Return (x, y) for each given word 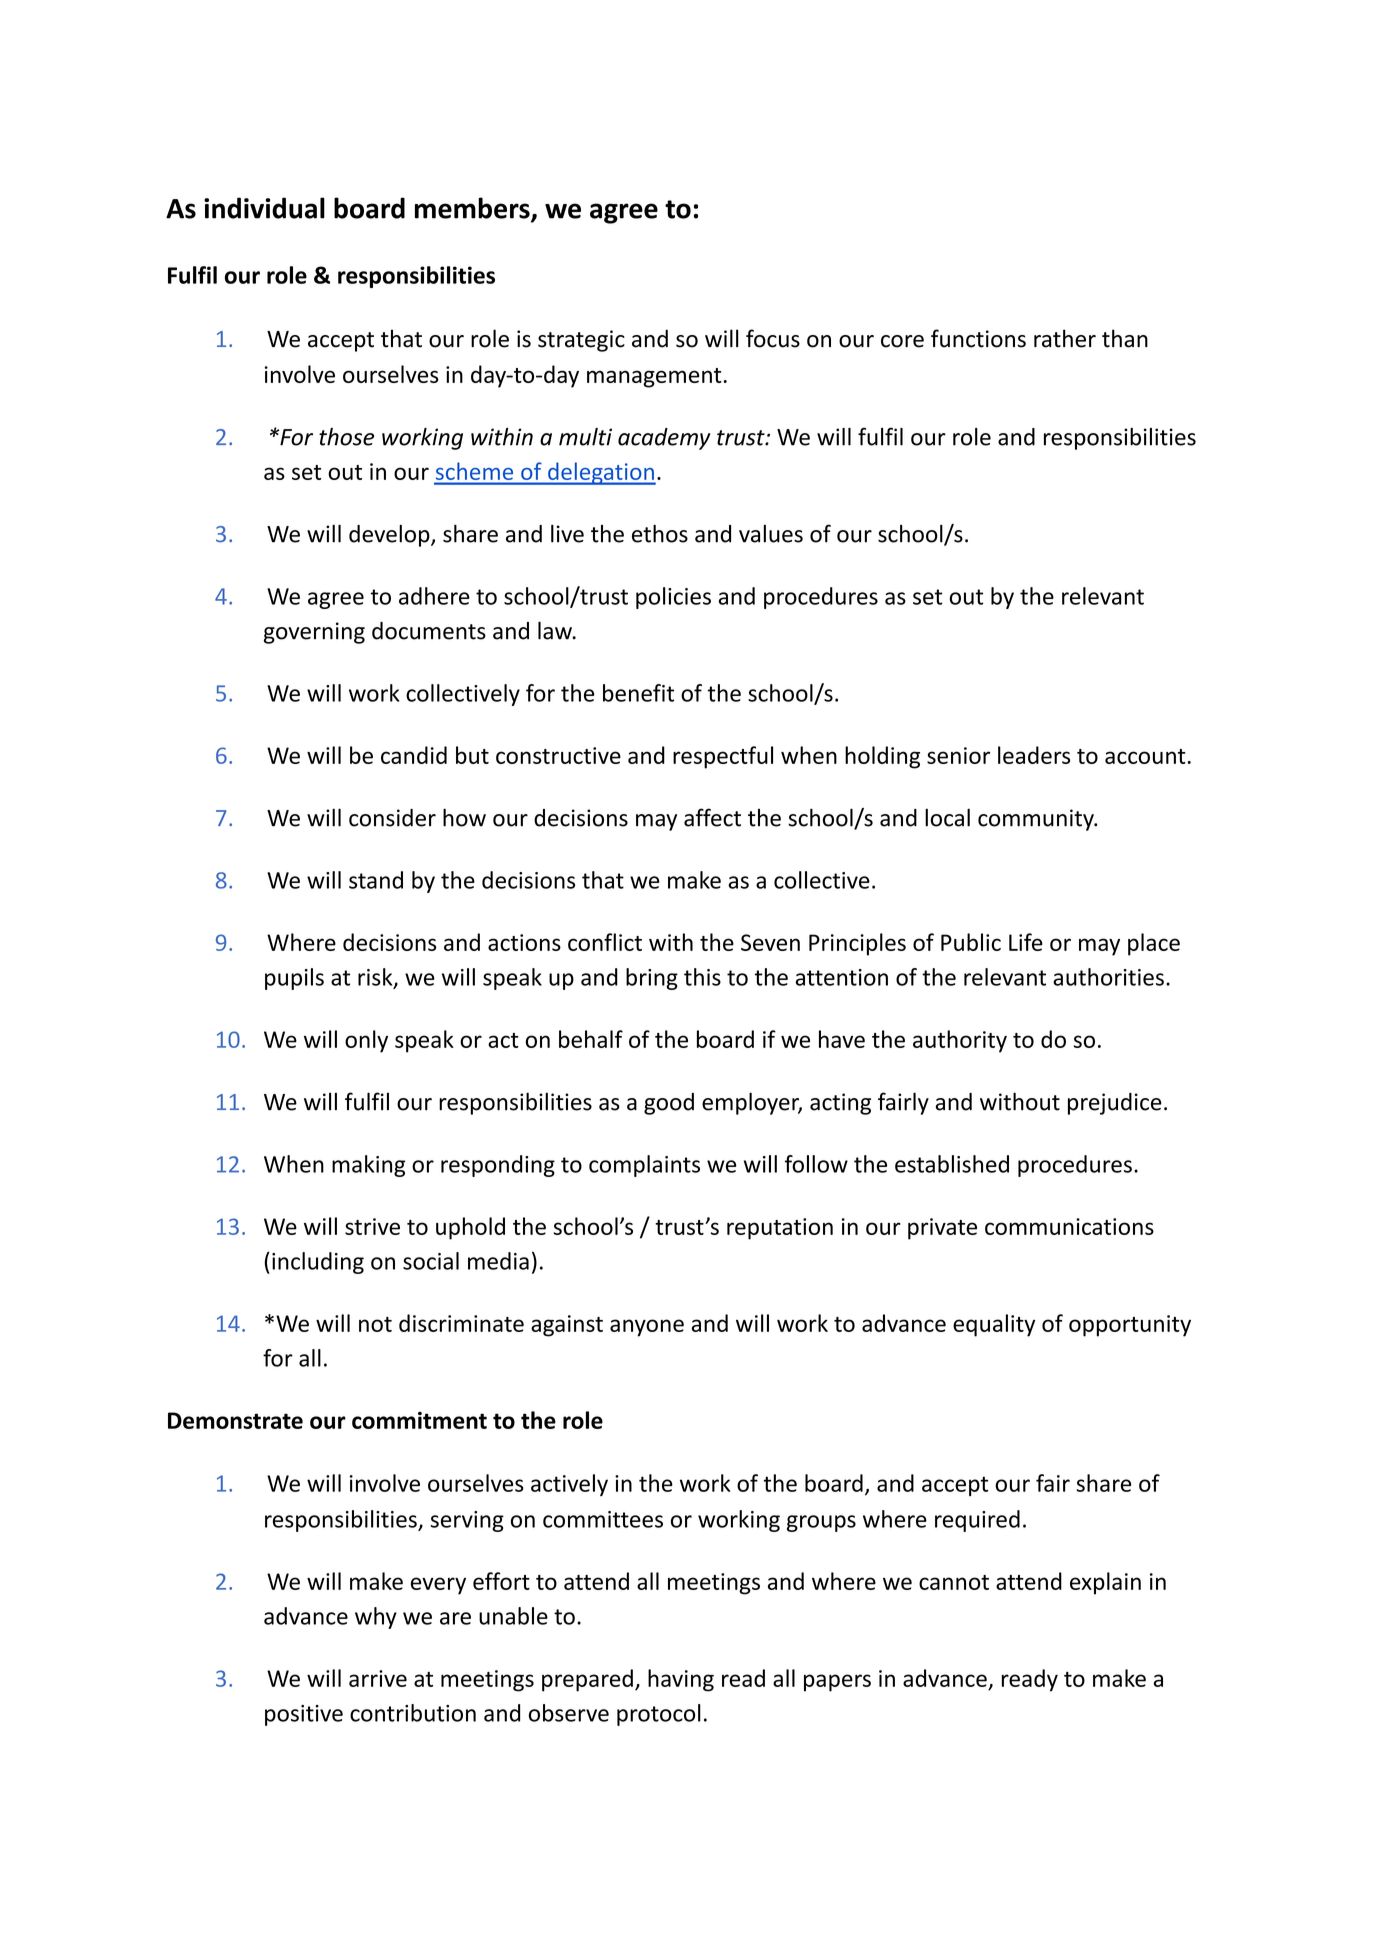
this (702, 977)
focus (773, 338)
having (681, 1680)
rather (1065, 338)
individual (264, 208)
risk (376, 978)
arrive (378, 1678)
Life (1026, 942)
